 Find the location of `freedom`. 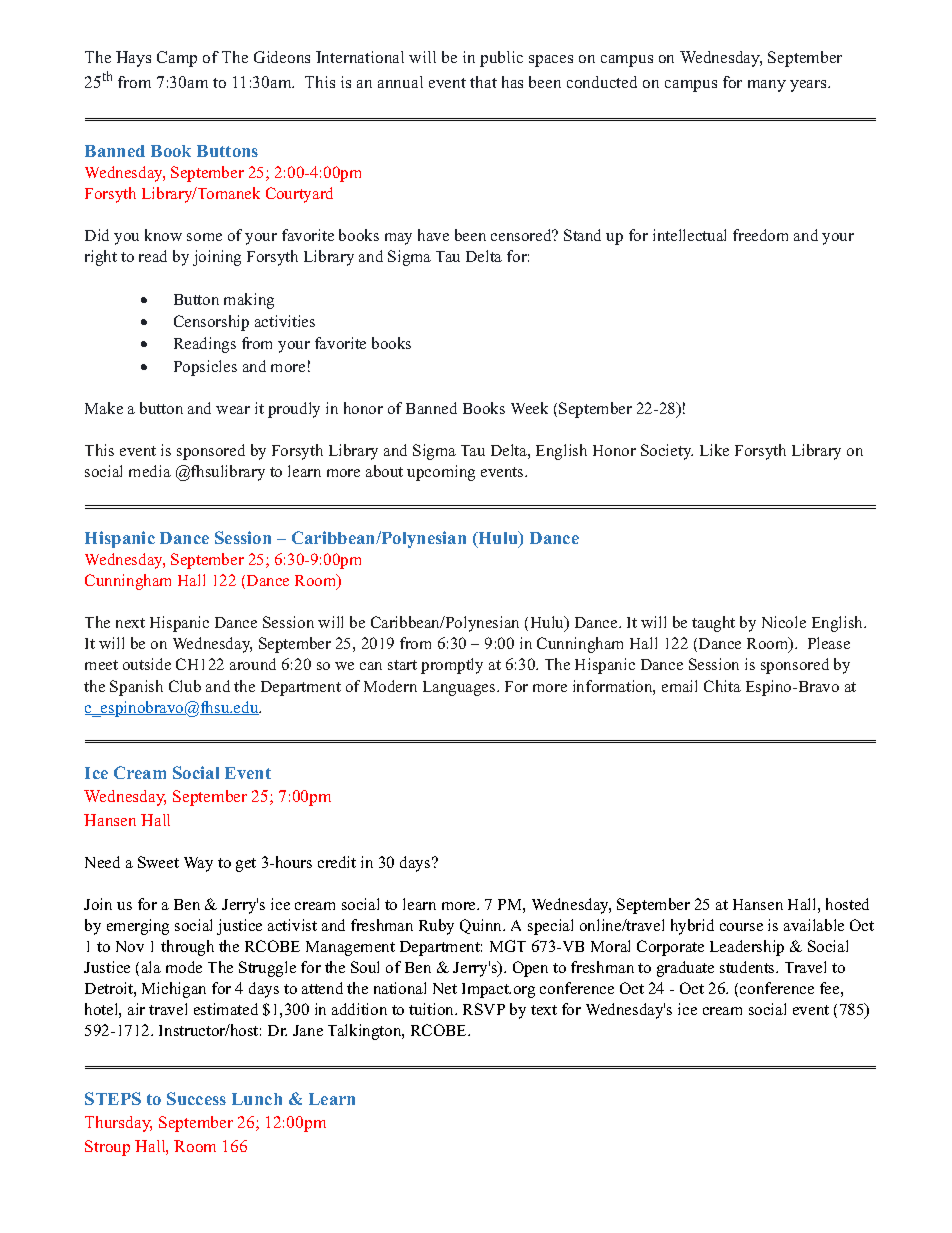

freedom is located at coordinates (760, 235).
